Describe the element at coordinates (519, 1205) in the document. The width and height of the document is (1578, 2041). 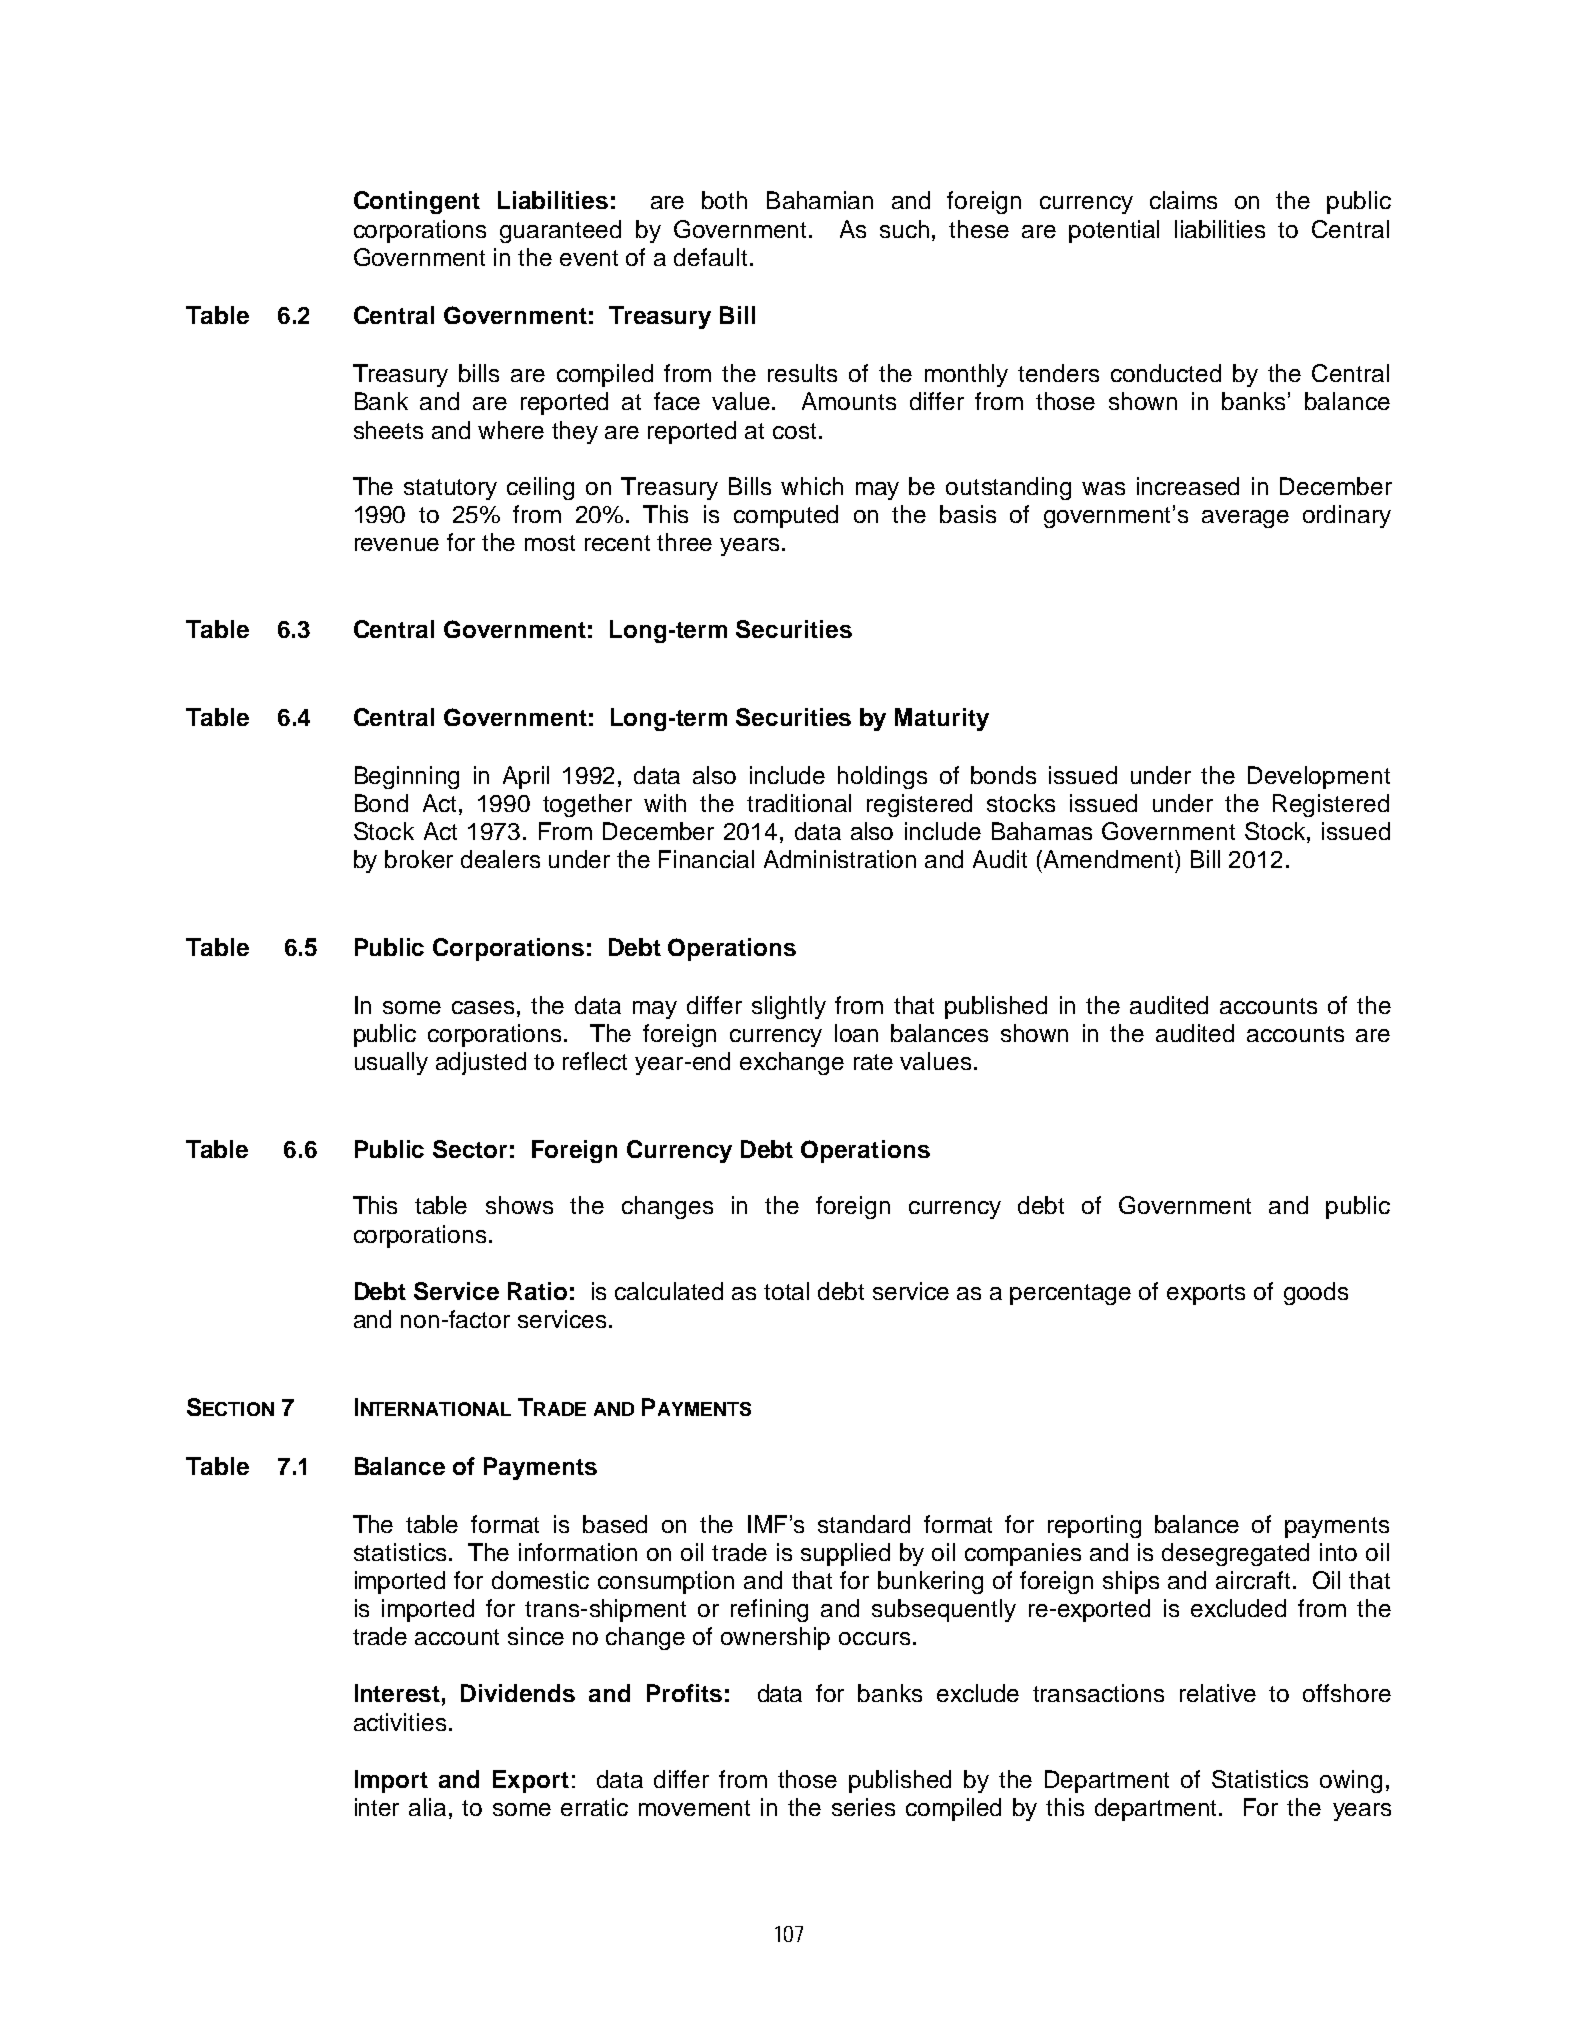
I see `shows` at that location.
